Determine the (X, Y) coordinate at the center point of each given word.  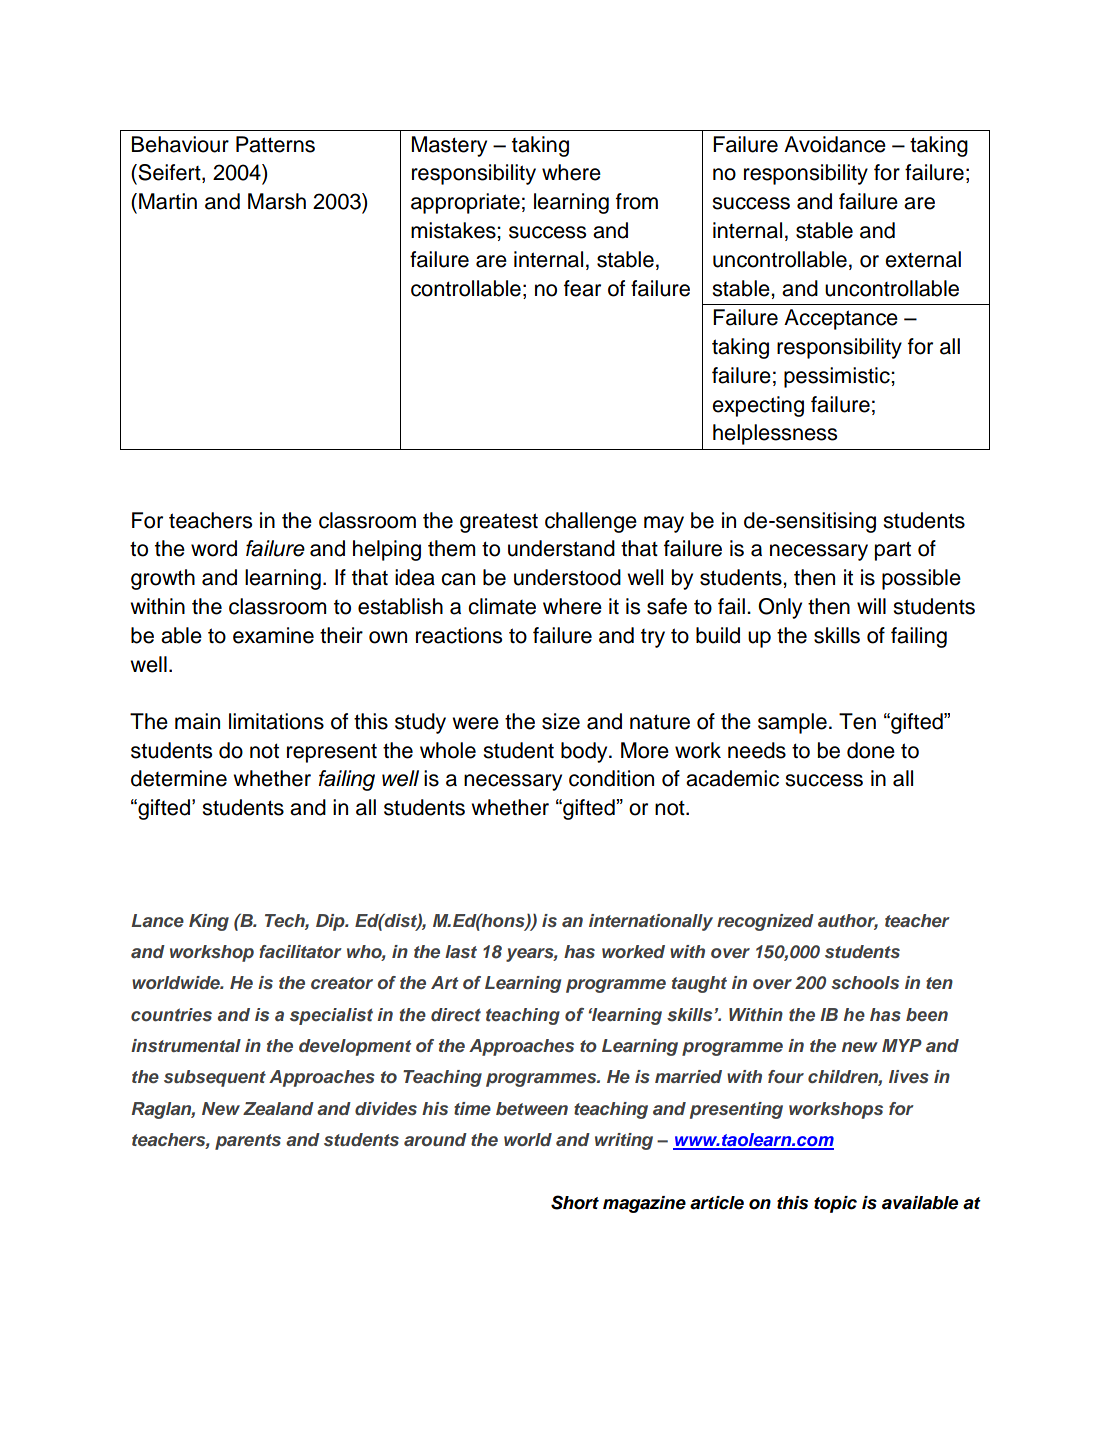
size (561, 721)
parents (248, 1142)
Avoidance (835, 144)
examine (273, 635)
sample (792, 723)
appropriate (465, 203)
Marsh (277, 201)
